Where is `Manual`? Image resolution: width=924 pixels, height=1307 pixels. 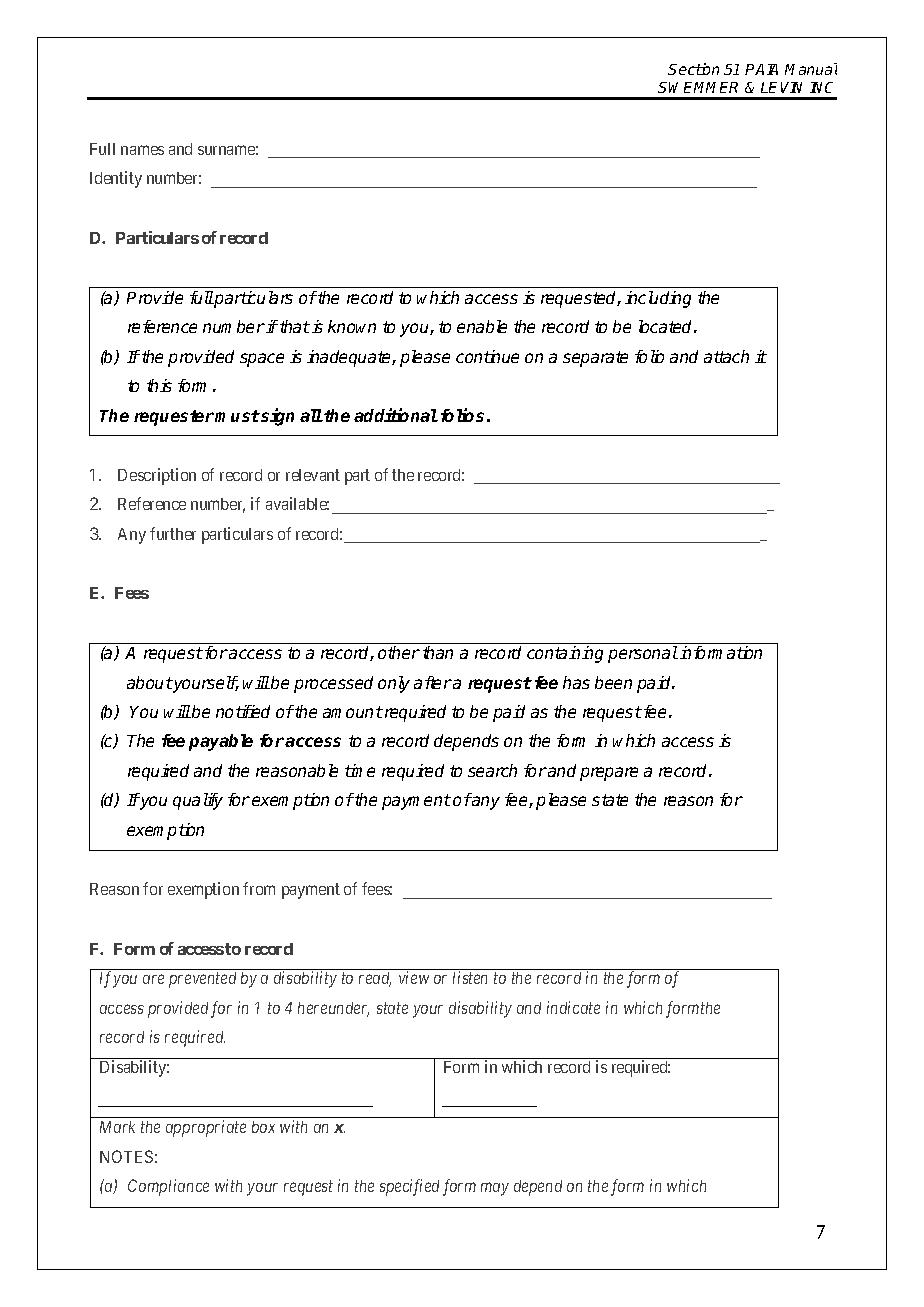 Manual is located at coordinates (811, 69).
